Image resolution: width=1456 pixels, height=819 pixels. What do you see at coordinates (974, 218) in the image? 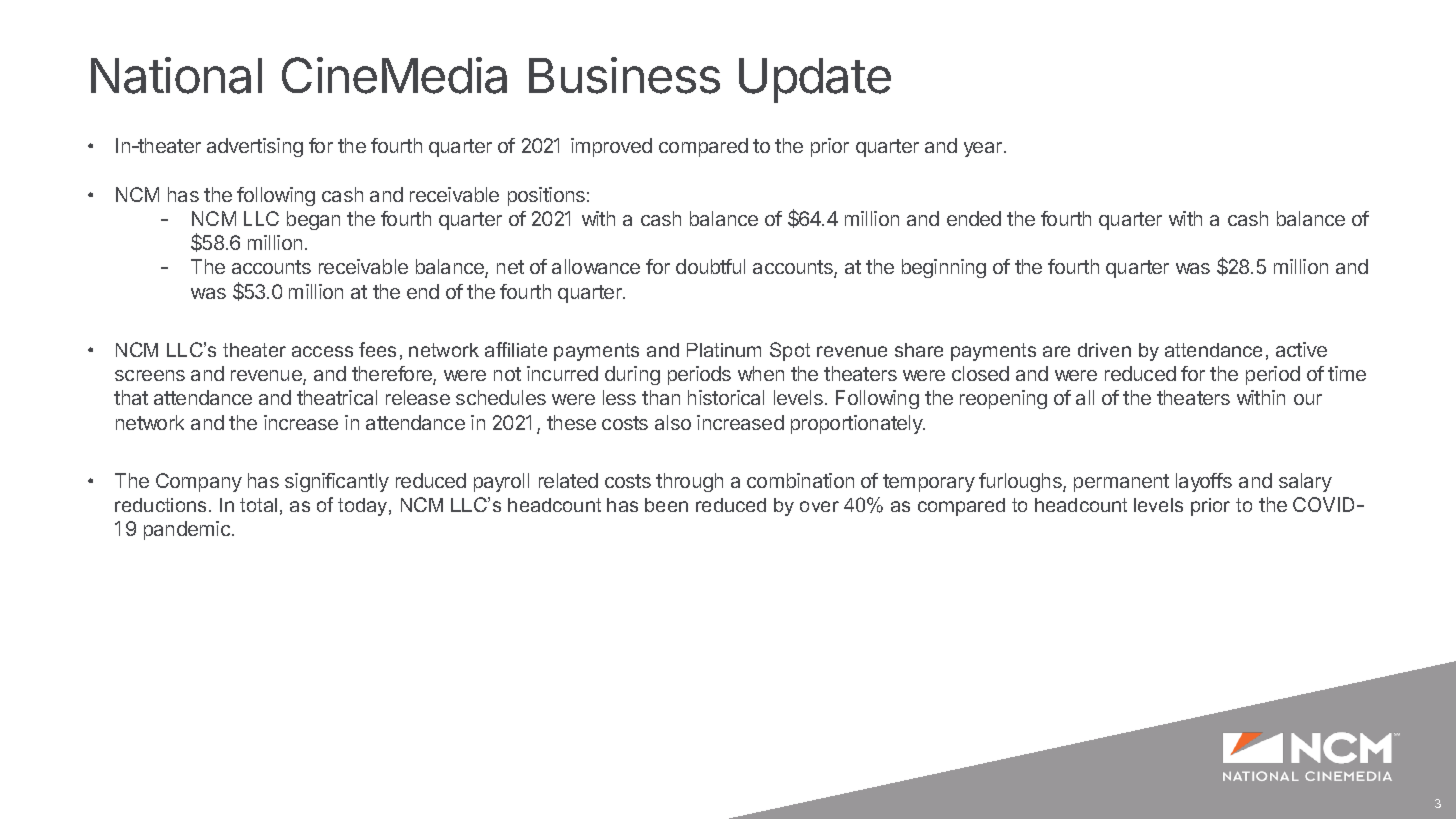
I see `ended` at bounding box center [974, 218].
